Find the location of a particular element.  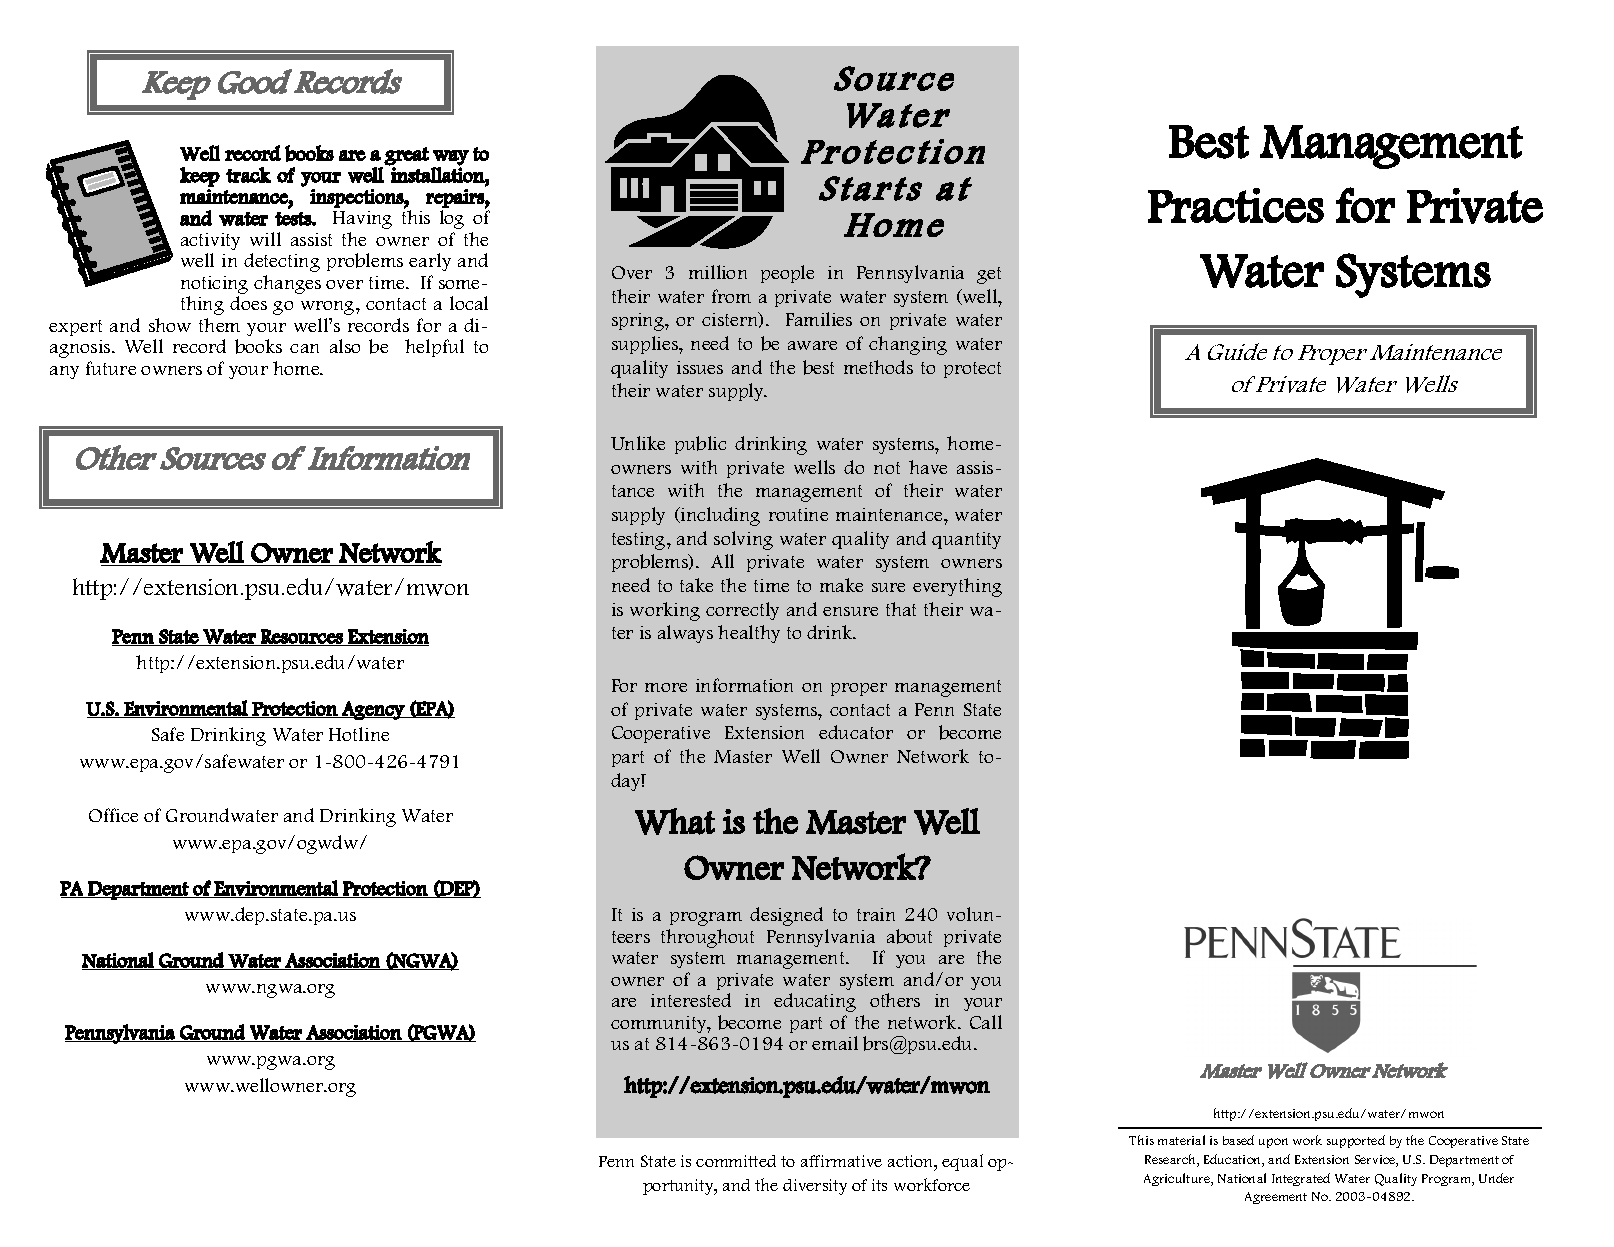

future is located at coordinates (111, 368).
